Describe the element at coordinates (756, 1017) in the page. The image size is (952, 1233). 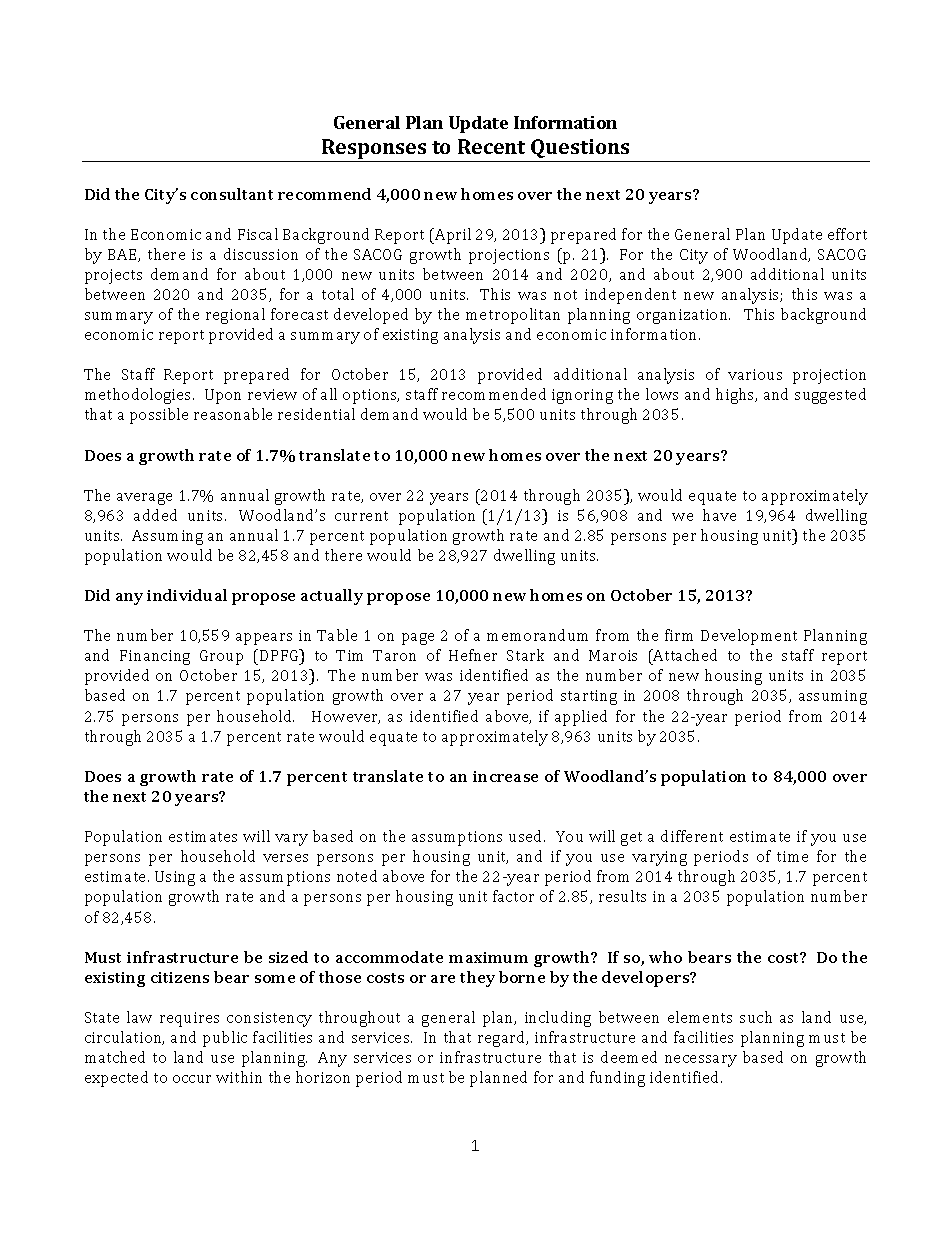
I see `such` at that location.
